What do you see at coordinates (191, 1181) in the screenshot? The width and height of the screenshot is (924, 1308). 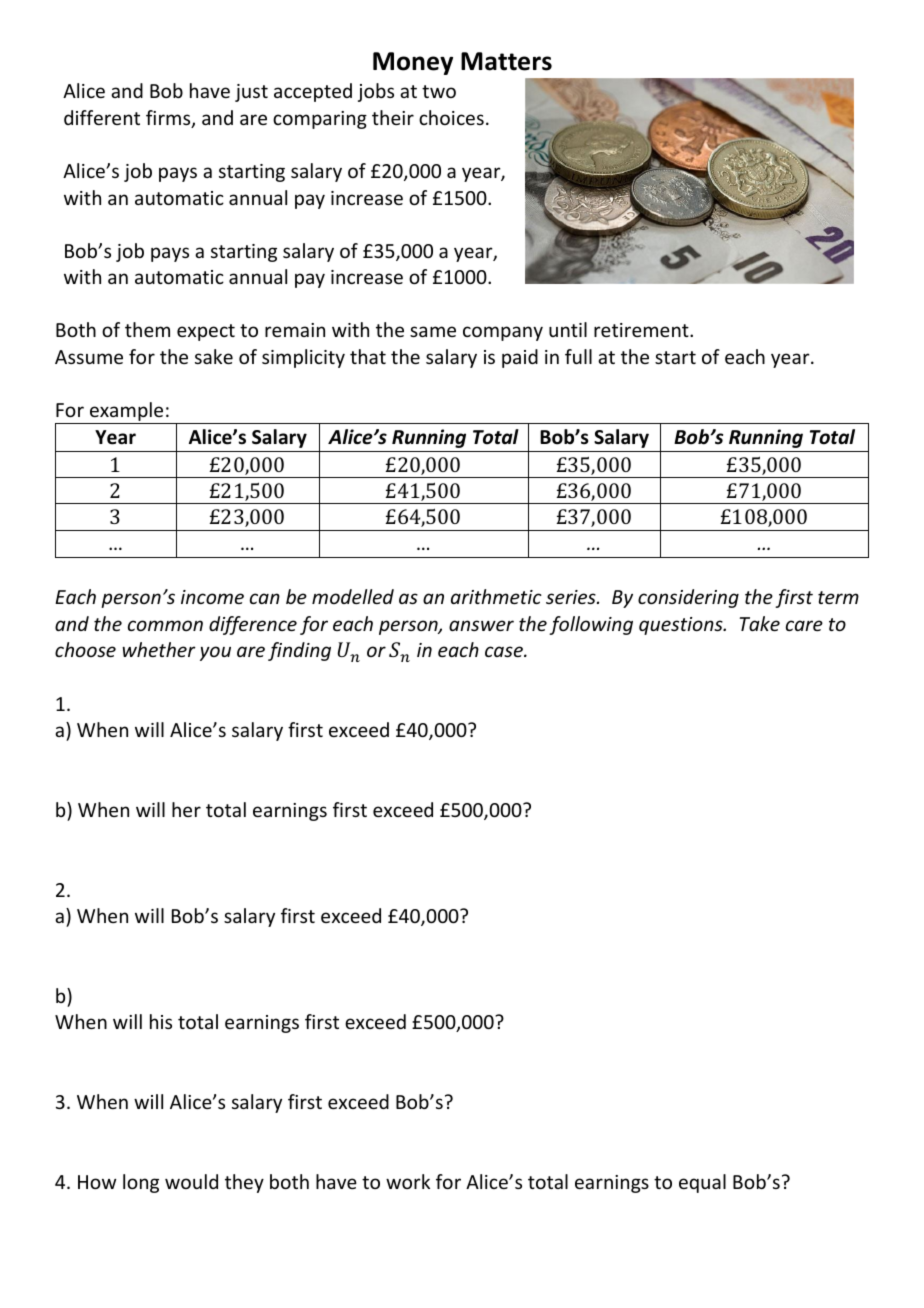 I see `would` at bounding box center [191, 1181].
